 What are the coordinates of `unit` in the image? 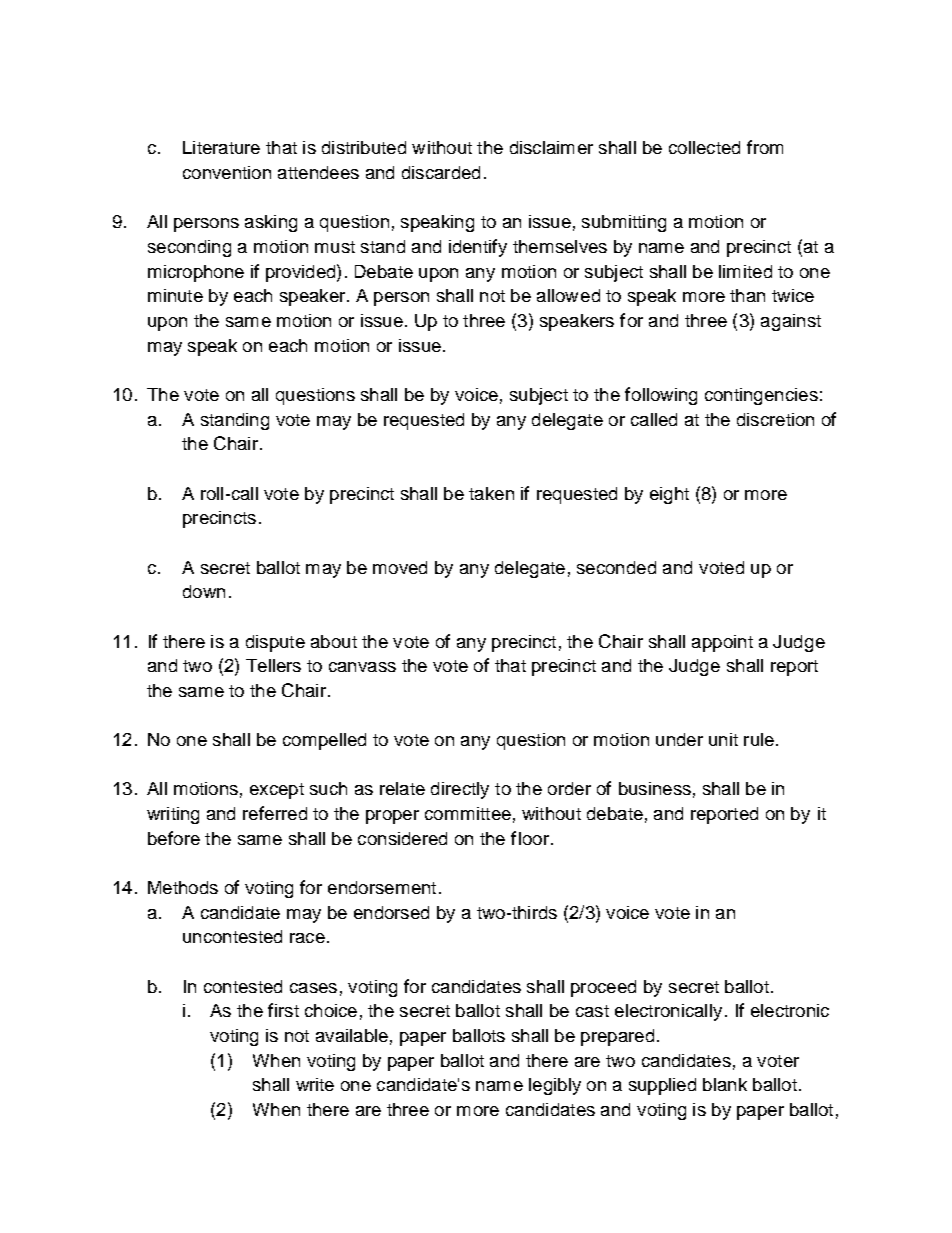 It's located at (723, 739).
